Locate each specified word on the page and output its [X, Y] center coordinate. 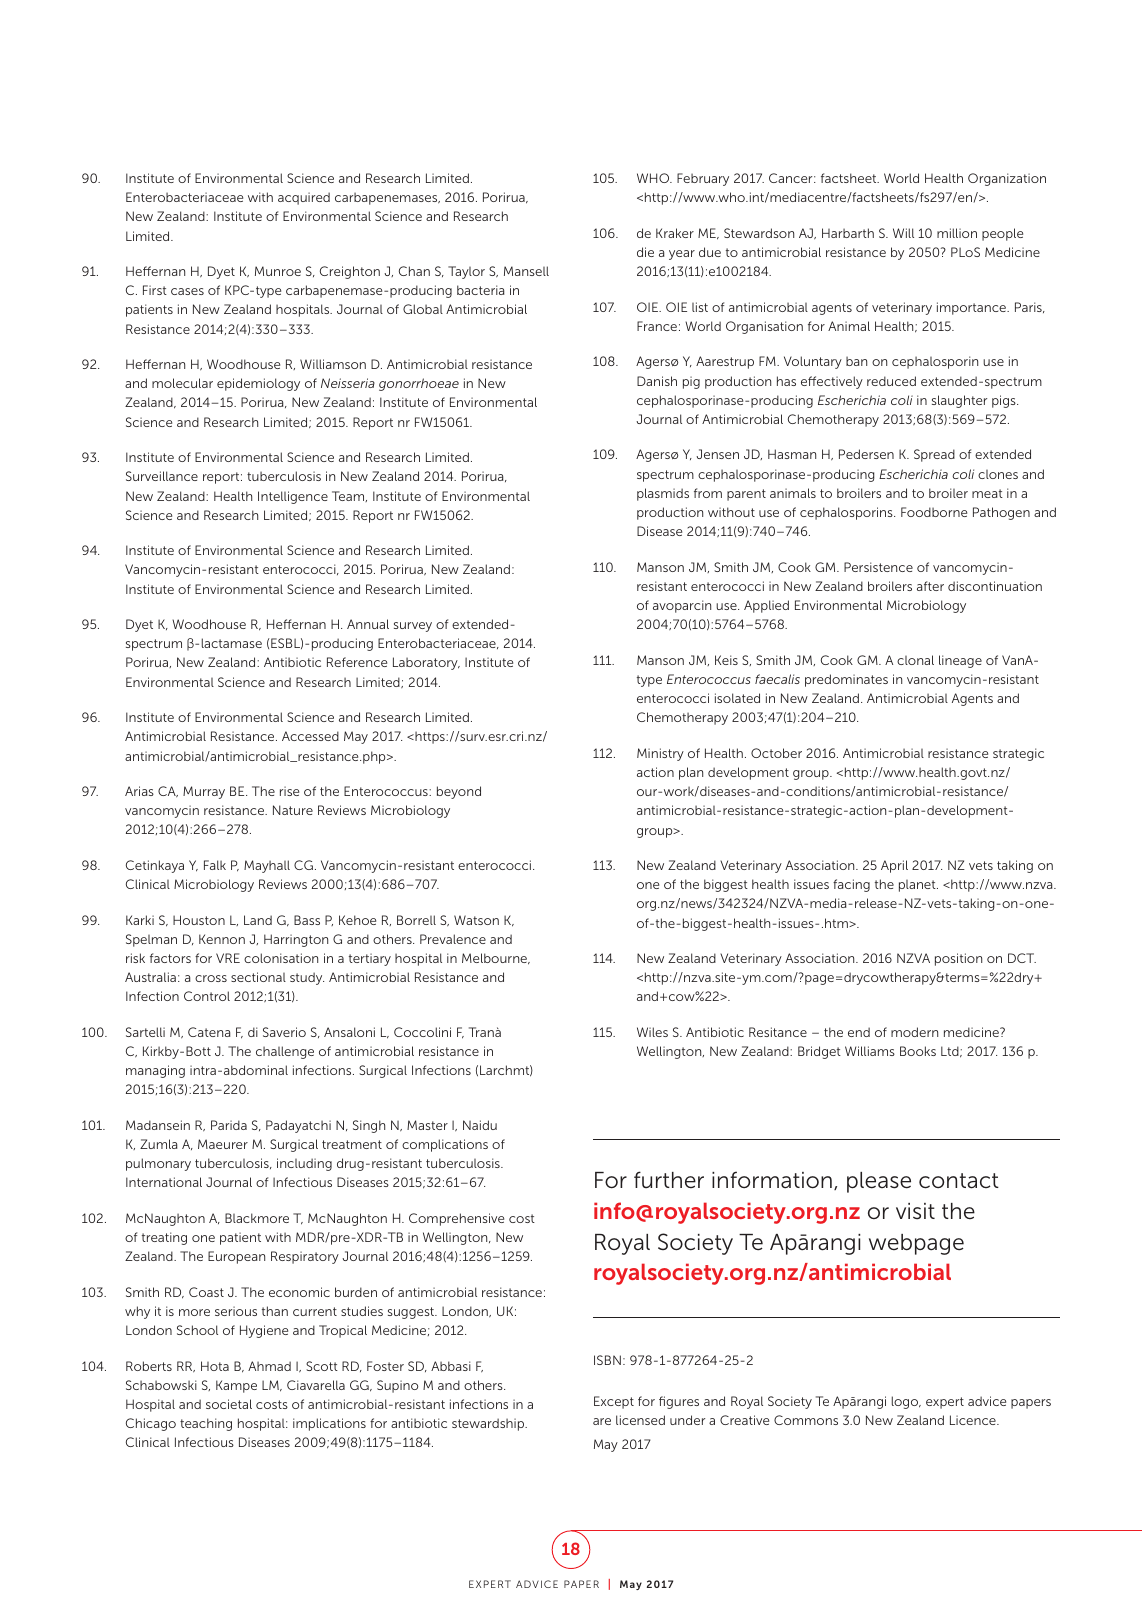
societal [229, 1404]
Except [614, 1402]
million [957, 233]
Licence [974, 1420]
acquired [304, 198]
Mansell [526, 271]
